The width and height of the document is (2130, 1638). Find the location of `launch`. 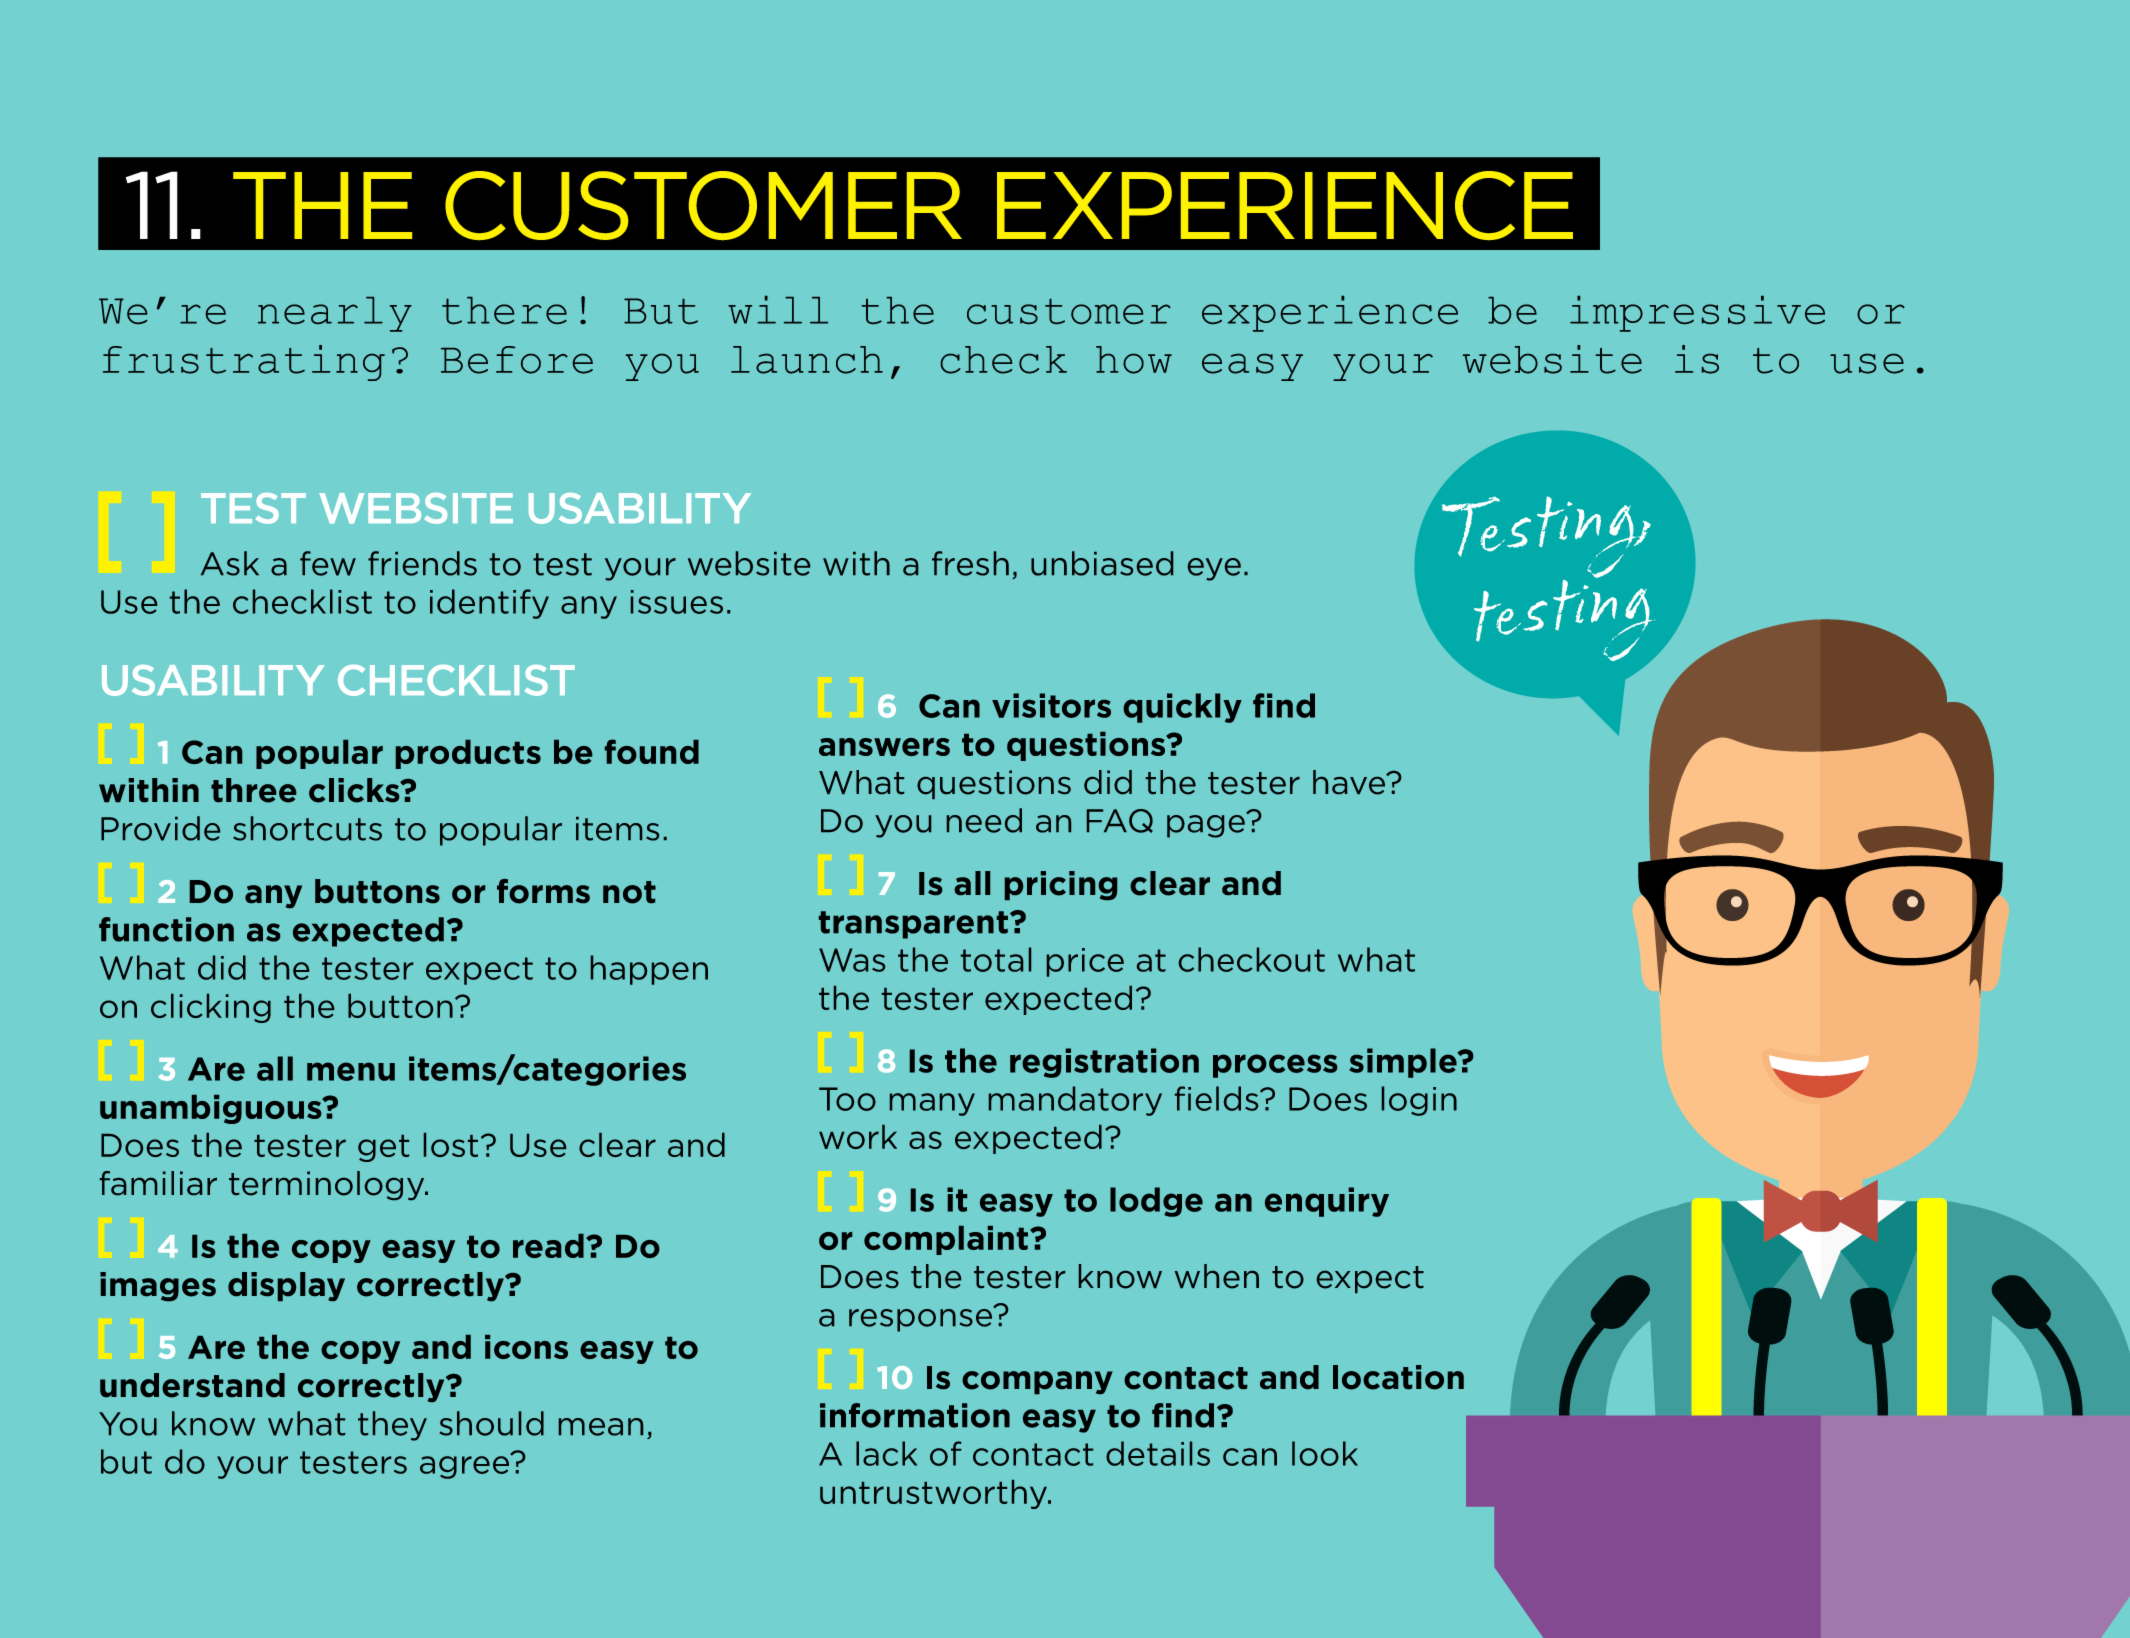

launch is located at coordinates (807, 360).
